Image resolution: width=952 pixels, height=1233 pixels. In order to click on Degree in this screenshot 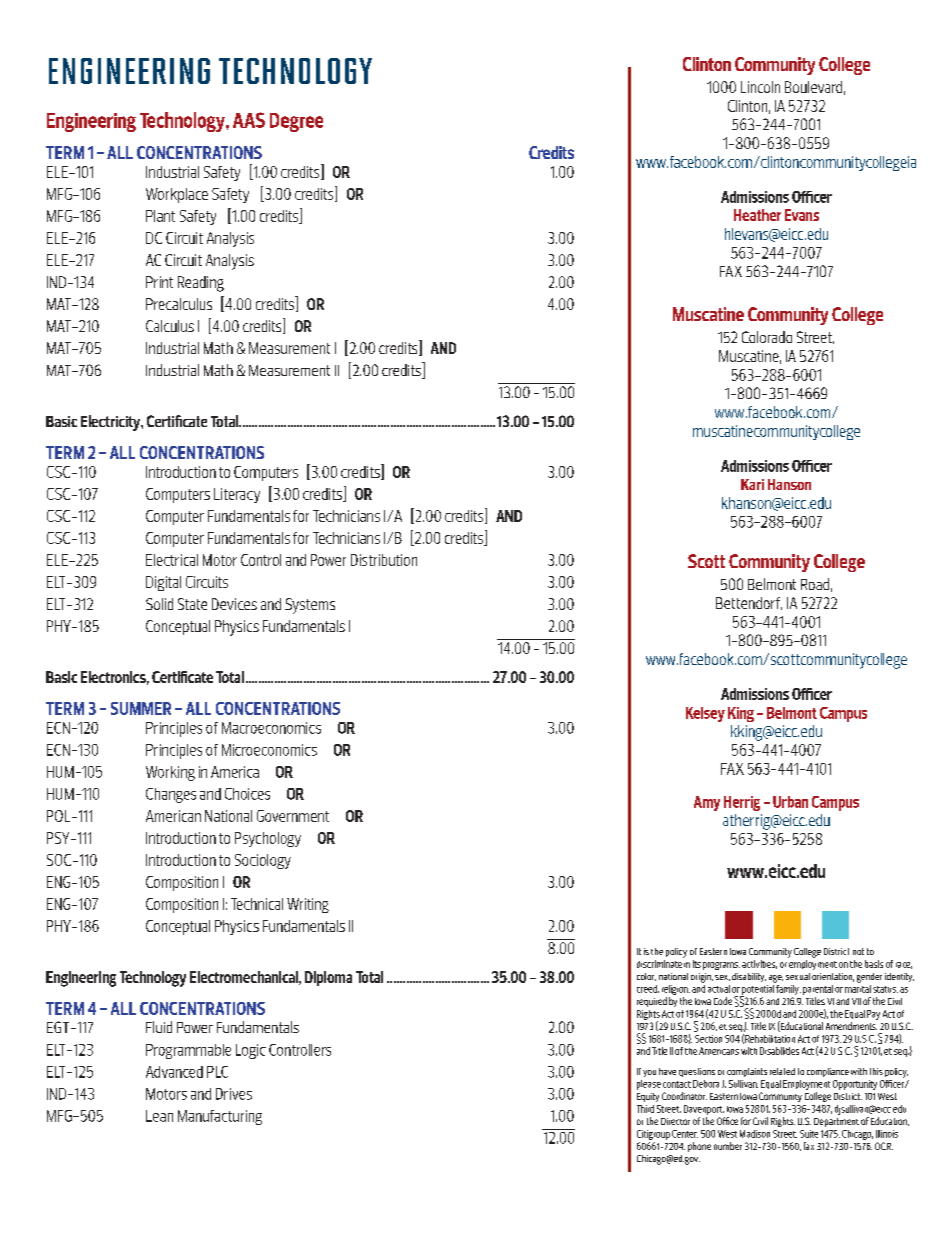, I will do `click(296, 122)`.
